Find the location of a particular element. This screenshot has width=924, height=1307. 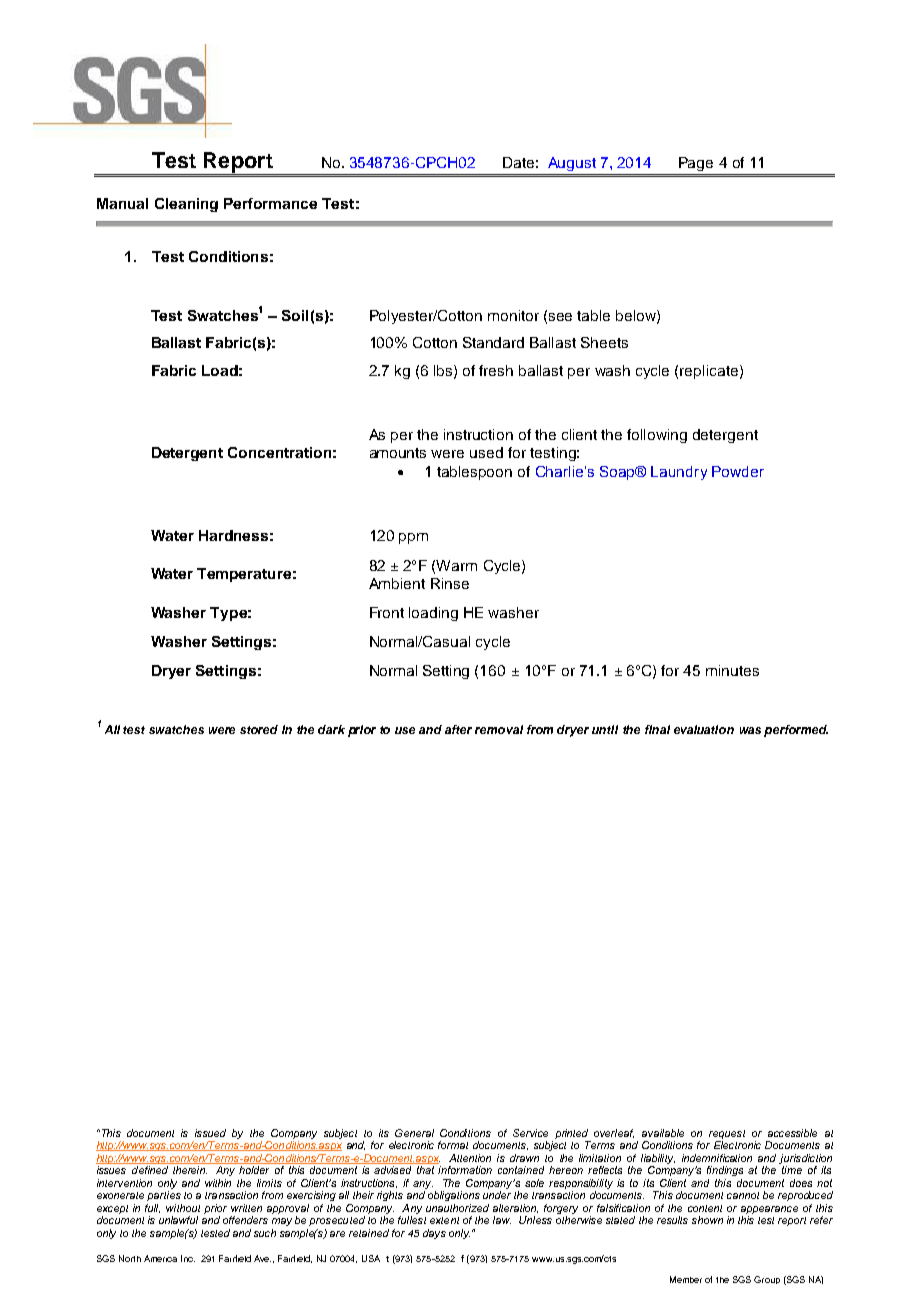

stored is located at coordinates (259, 729).
